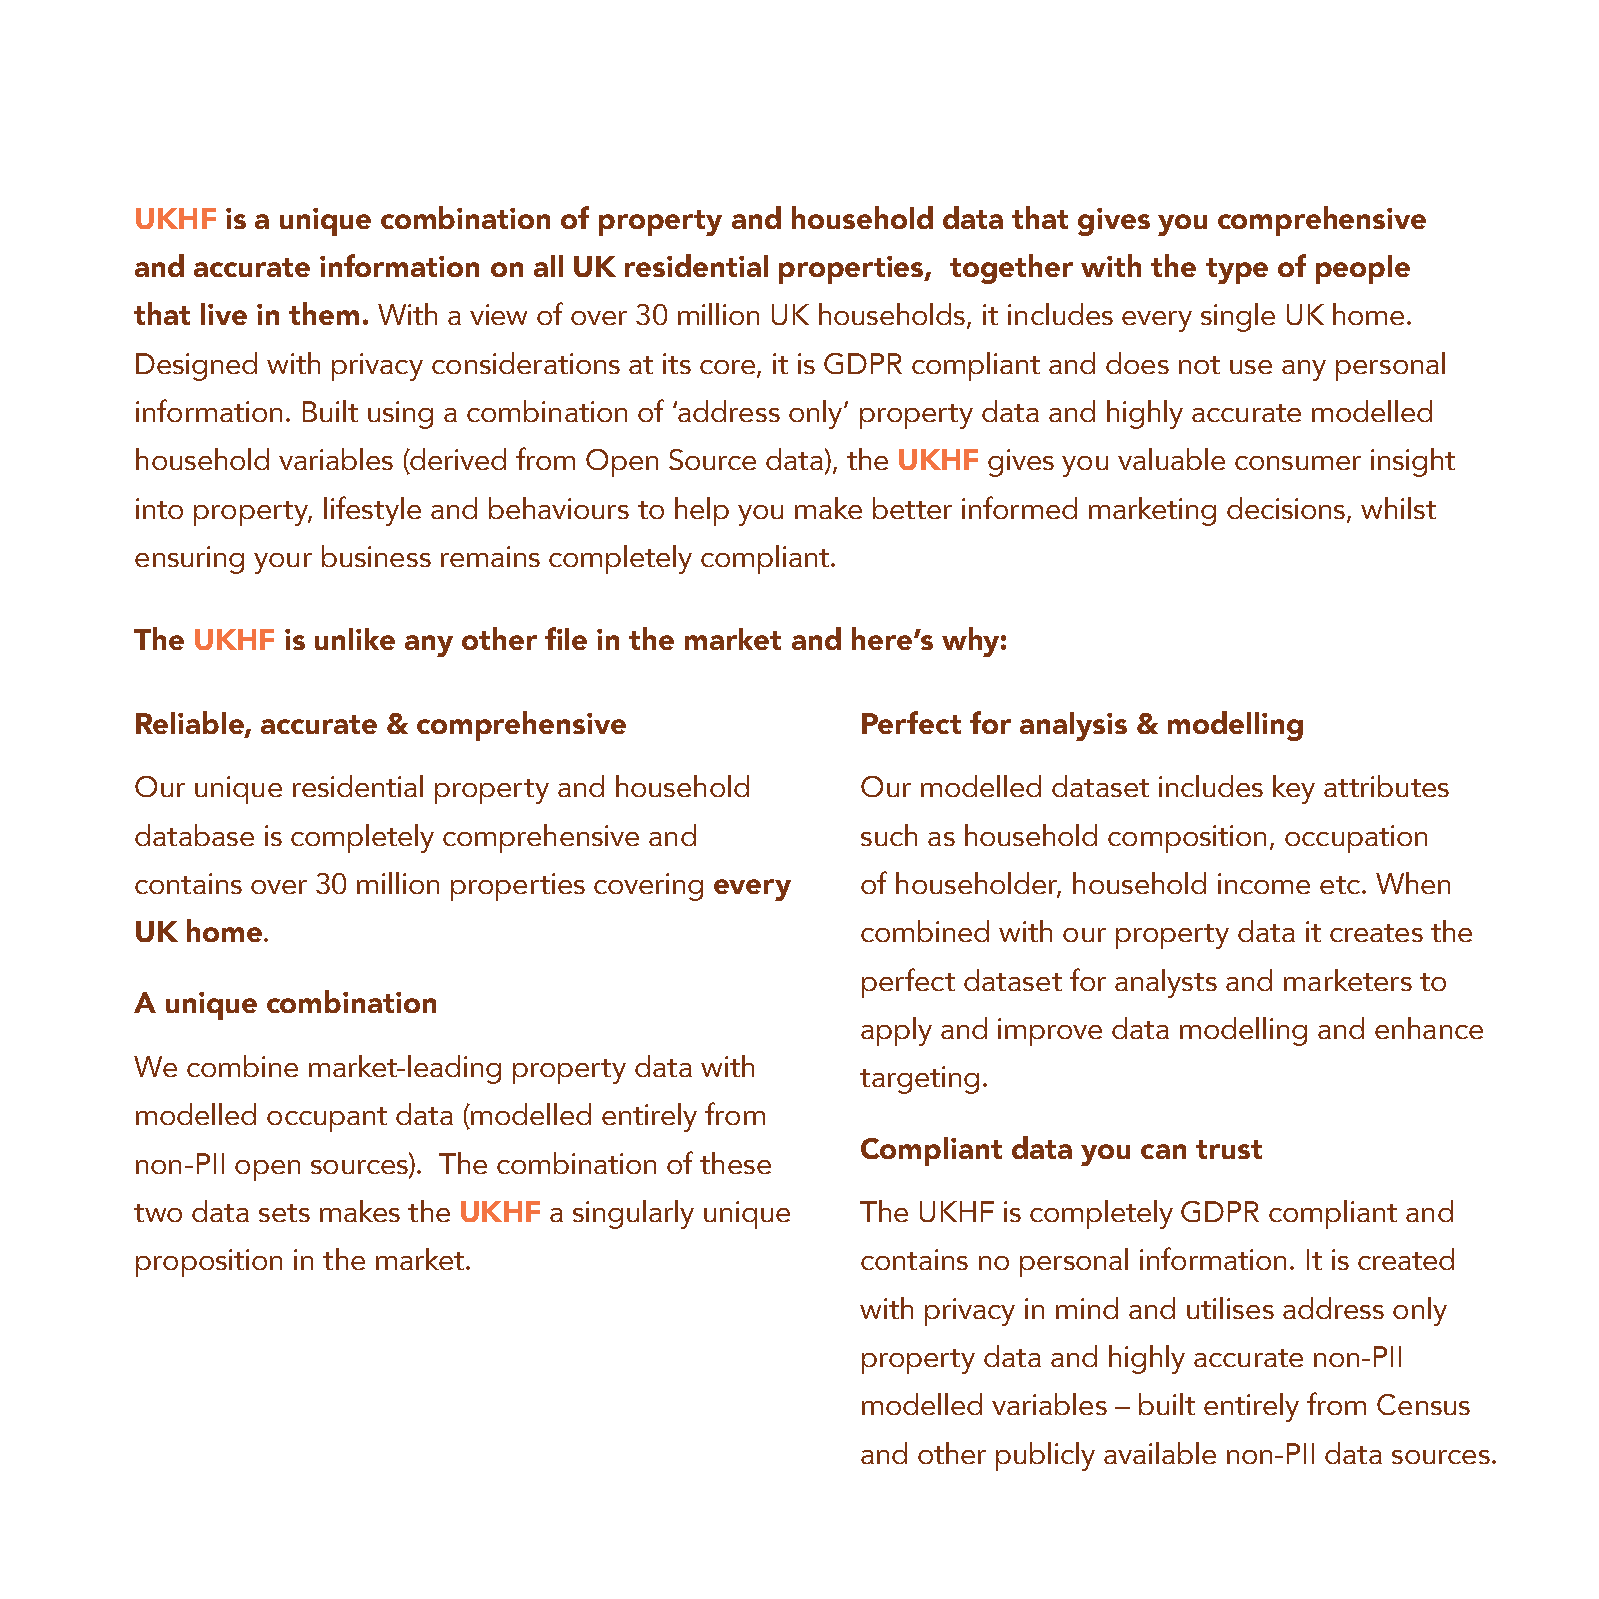  Describe the element at coordinates (566, 638) in the page. I see `file` at that location.
